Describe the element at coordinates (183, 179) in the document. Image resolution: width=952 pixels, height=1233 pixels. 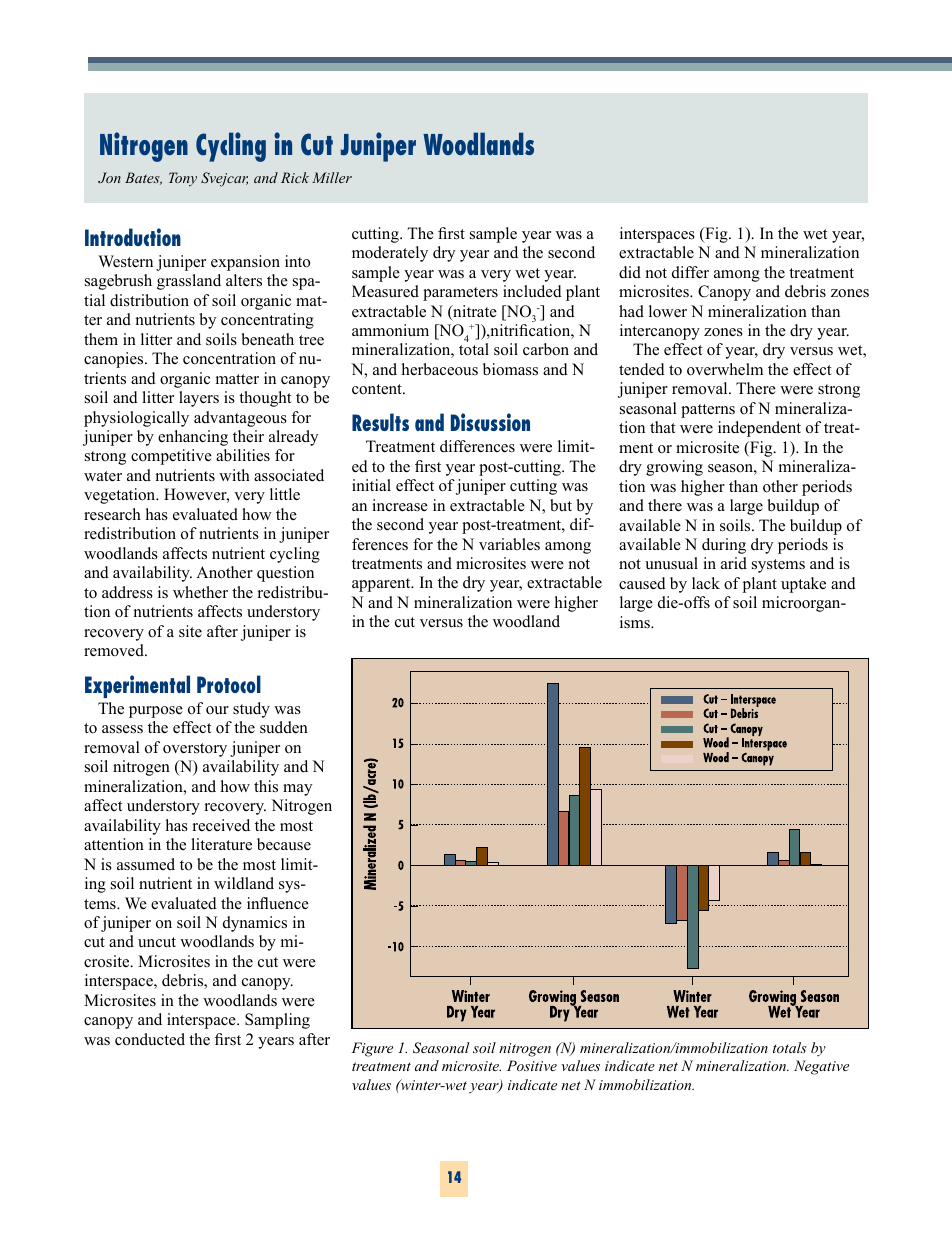
I see `Tony` at that location.
